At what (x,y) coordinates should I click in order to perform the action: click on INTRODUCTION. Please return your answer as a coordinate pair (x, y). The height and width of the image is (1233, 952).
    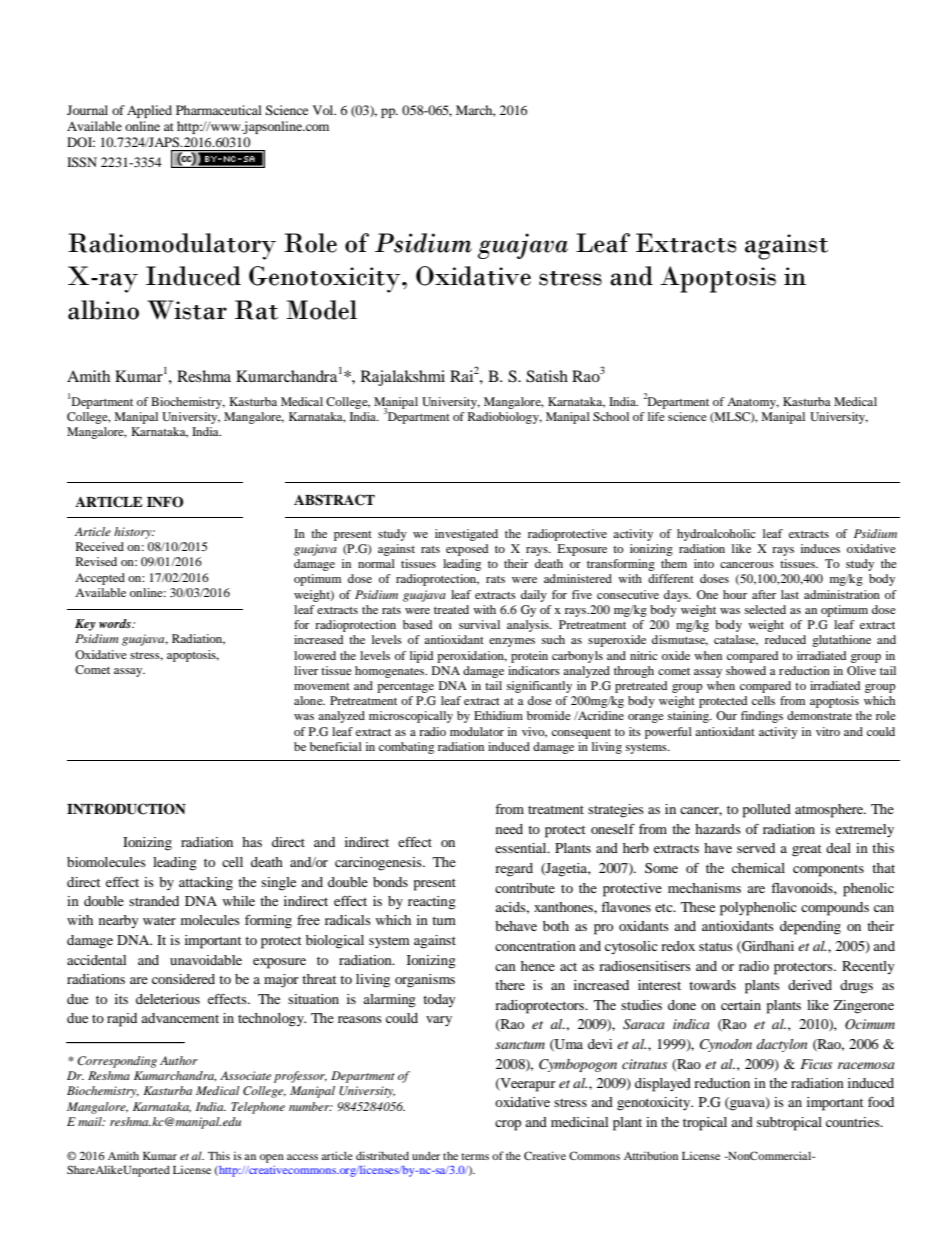
    Looking at the image, I should click on (126, 809).
